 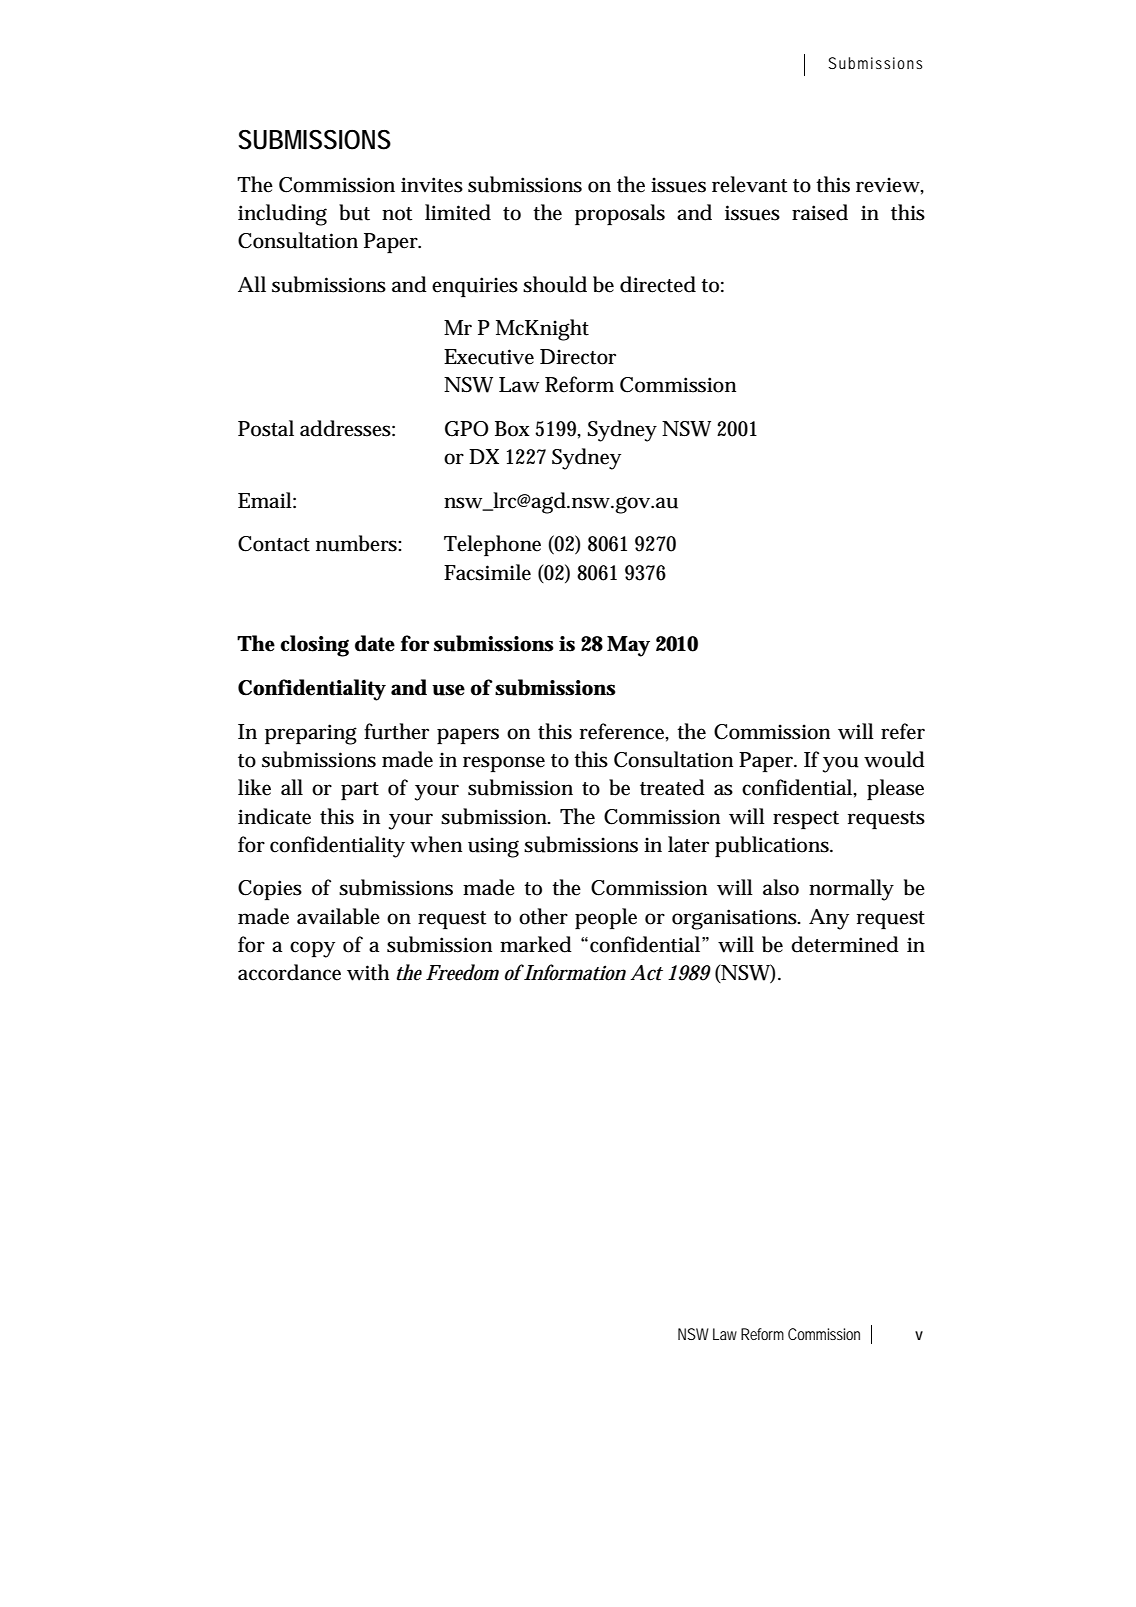 What do you see at coordinates (628, 646) in the screenshot?
I see `May` at bounding box center [628, 646].
